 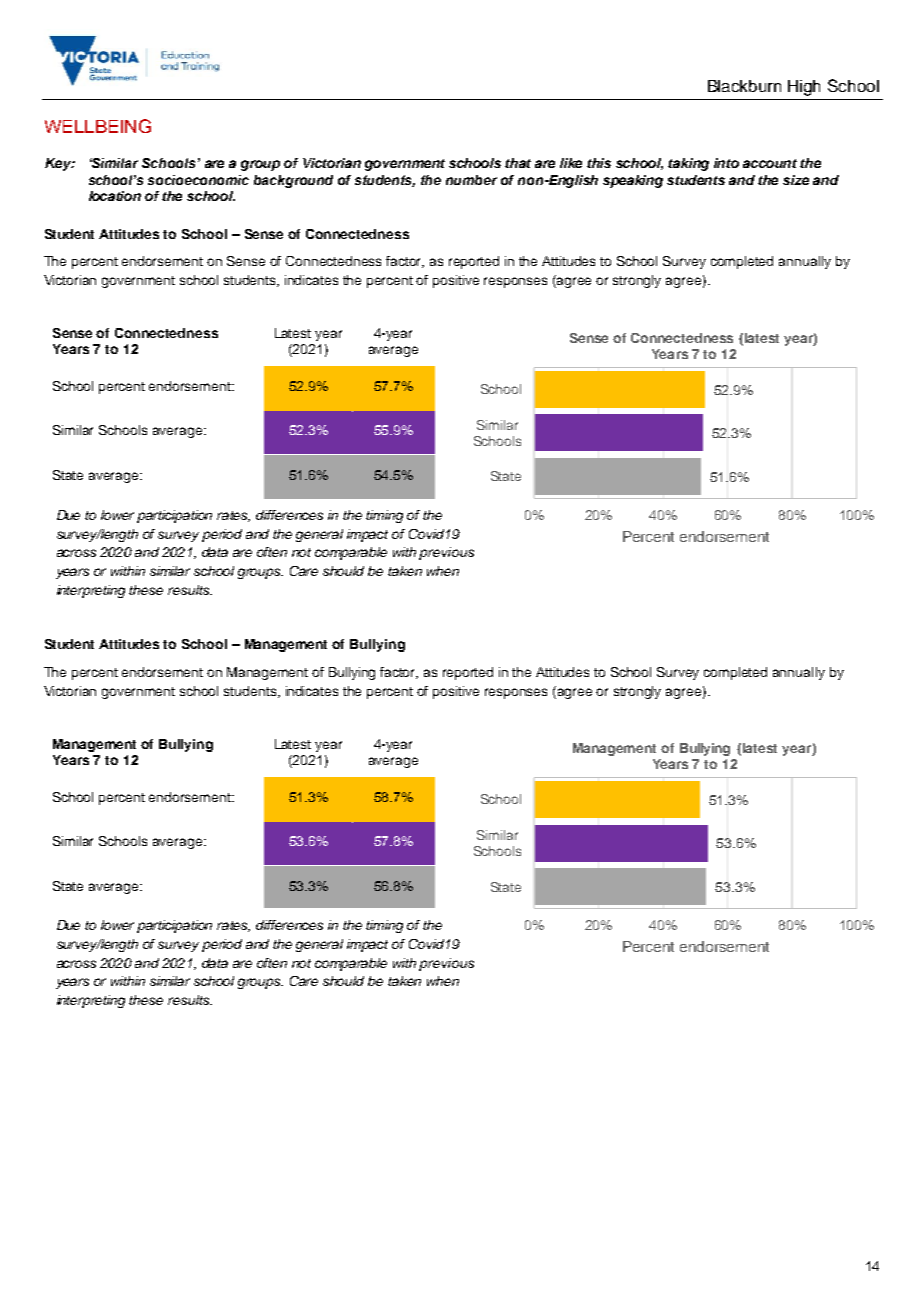 I want to click on account, so click(x=770, y=163).
